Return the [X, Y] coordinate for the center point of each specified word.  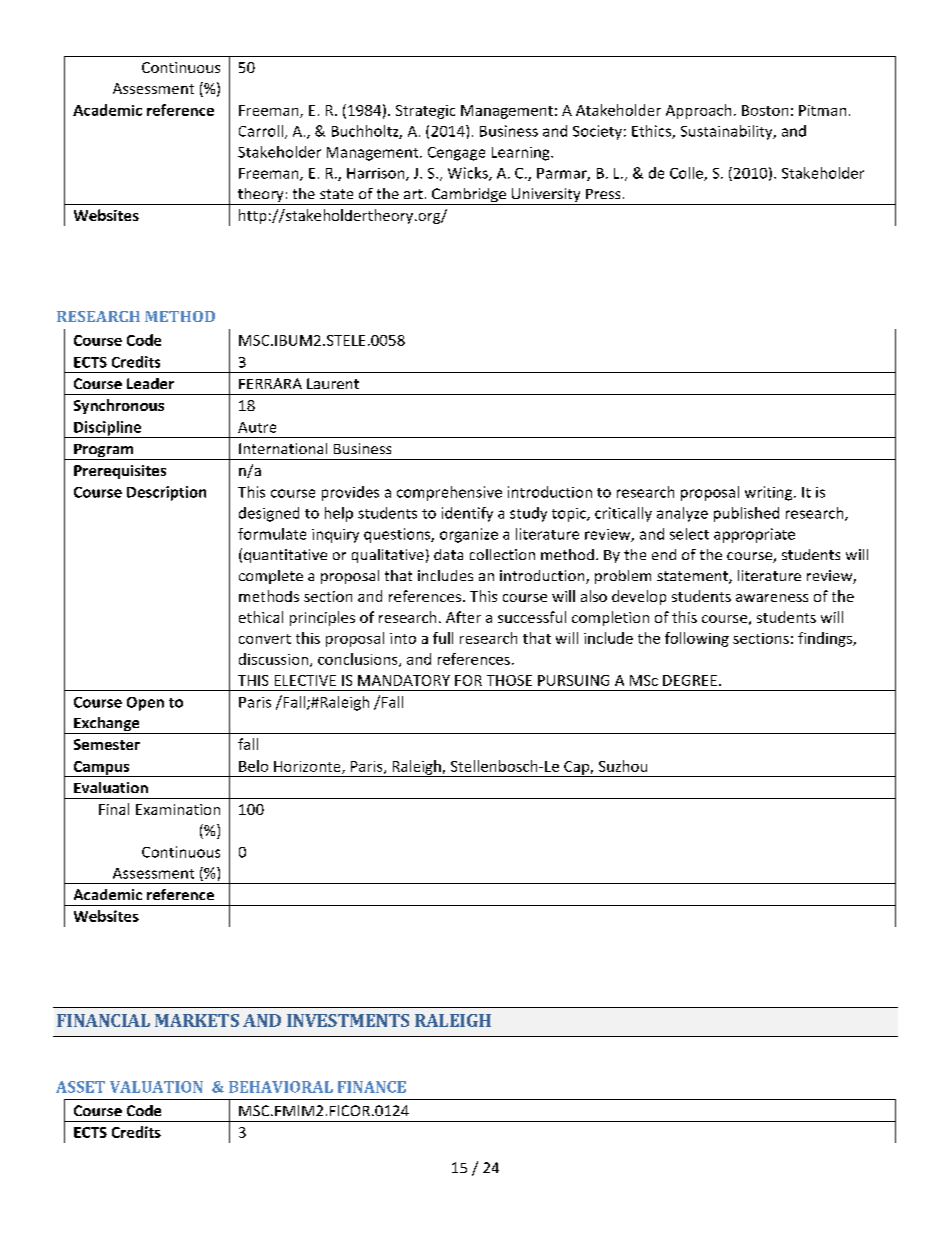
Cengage [456, 154]
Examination [178, 809]
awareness [772, 598]
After [463, 617]
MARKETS [197, 1020]
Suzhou [623, 766]
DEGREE [690, 680]
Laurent [333, 383]
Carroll [261, 131]
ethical [261, 617]
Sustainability [728, 132]
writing [770, 493]
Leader [150, 383]
